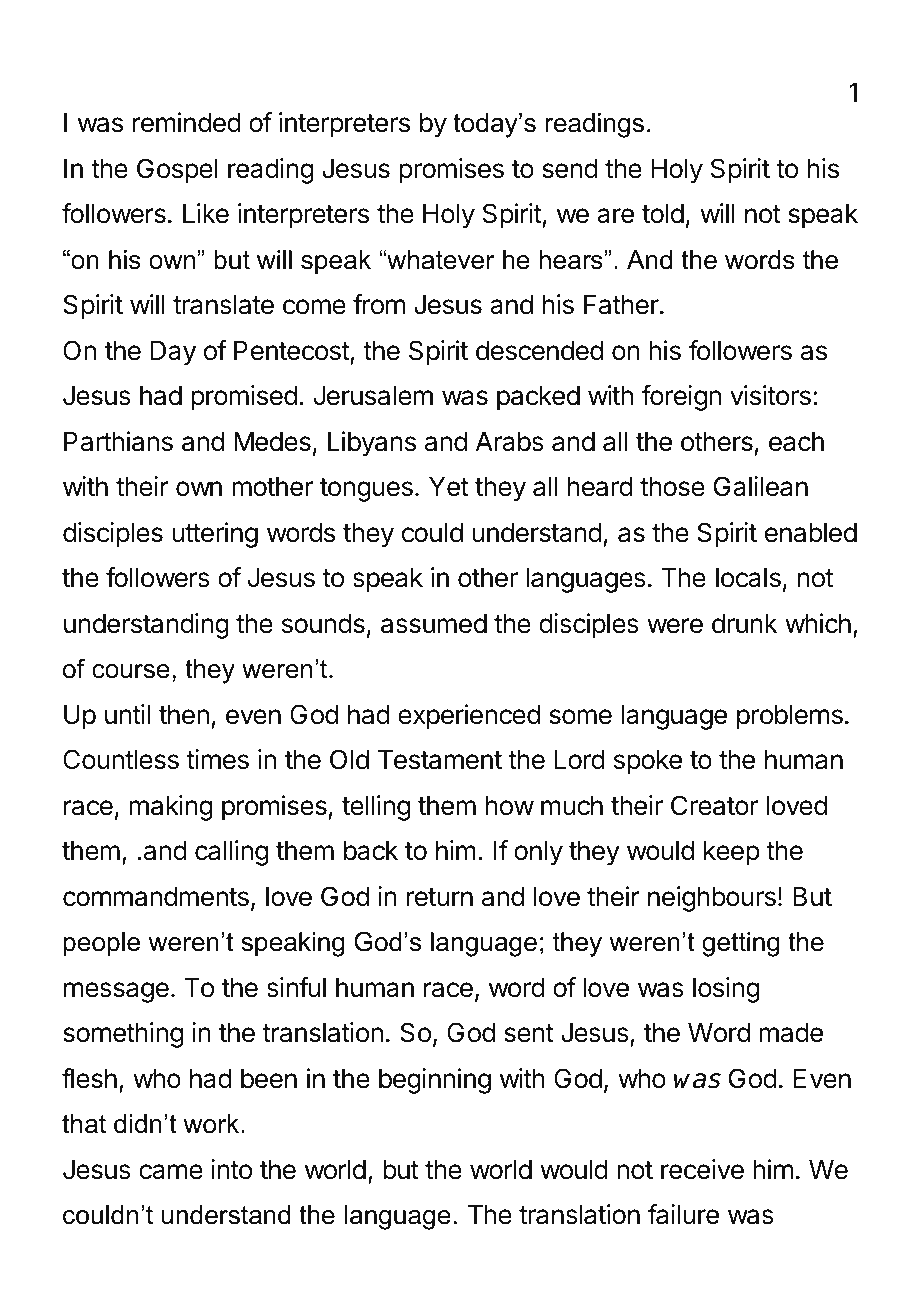 This page has width=924, height=1308. Describe the element at coordinates (761, 486) in the page. I see `Galilean` at that location.
